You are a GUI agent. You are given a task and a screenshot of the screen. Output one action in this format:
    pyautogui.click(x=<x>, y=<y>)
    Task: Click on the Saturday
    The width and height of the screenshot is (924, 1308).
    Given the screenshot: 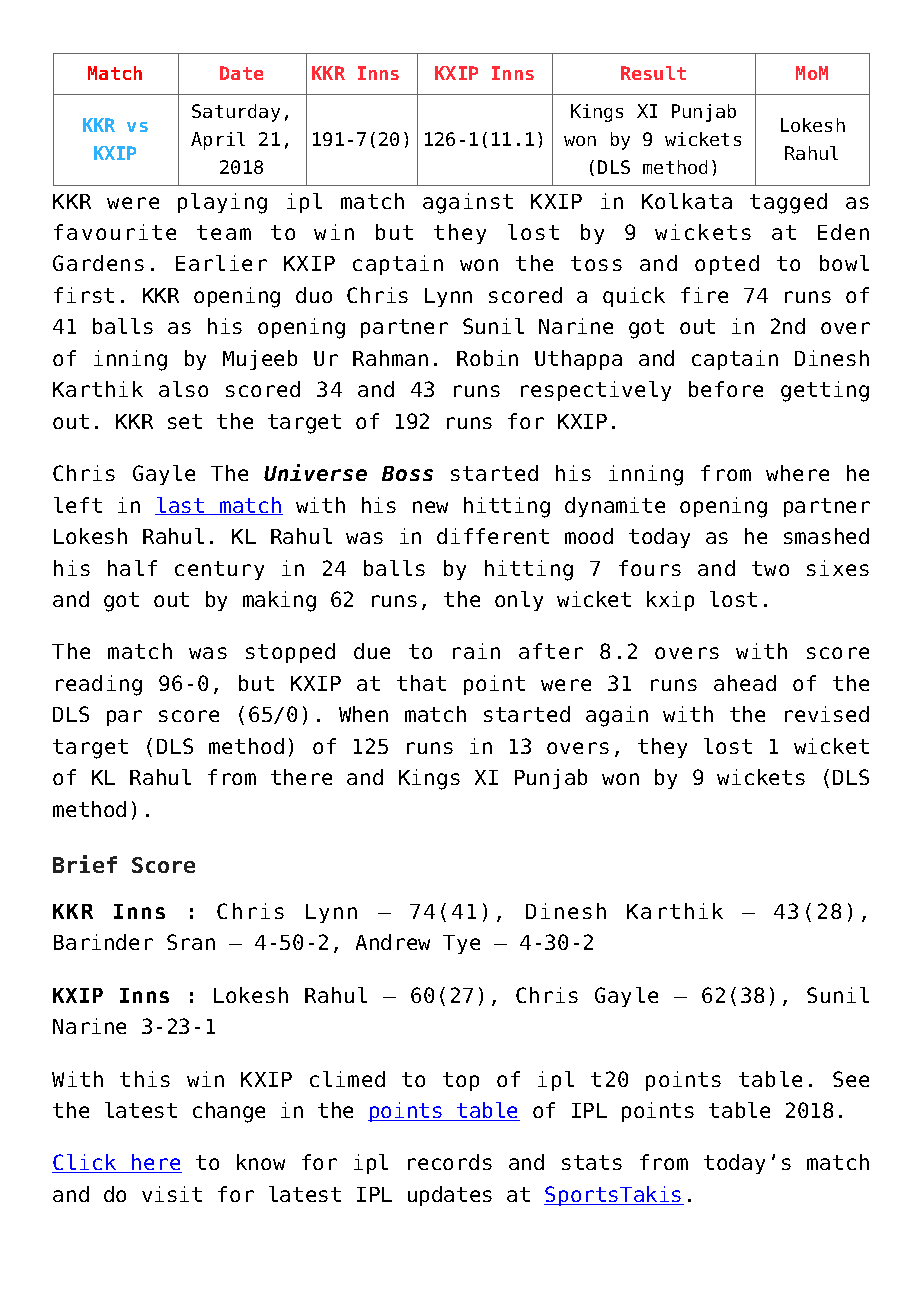 What is the action you would take?
    pyautogui.click(x=236, y=113)
